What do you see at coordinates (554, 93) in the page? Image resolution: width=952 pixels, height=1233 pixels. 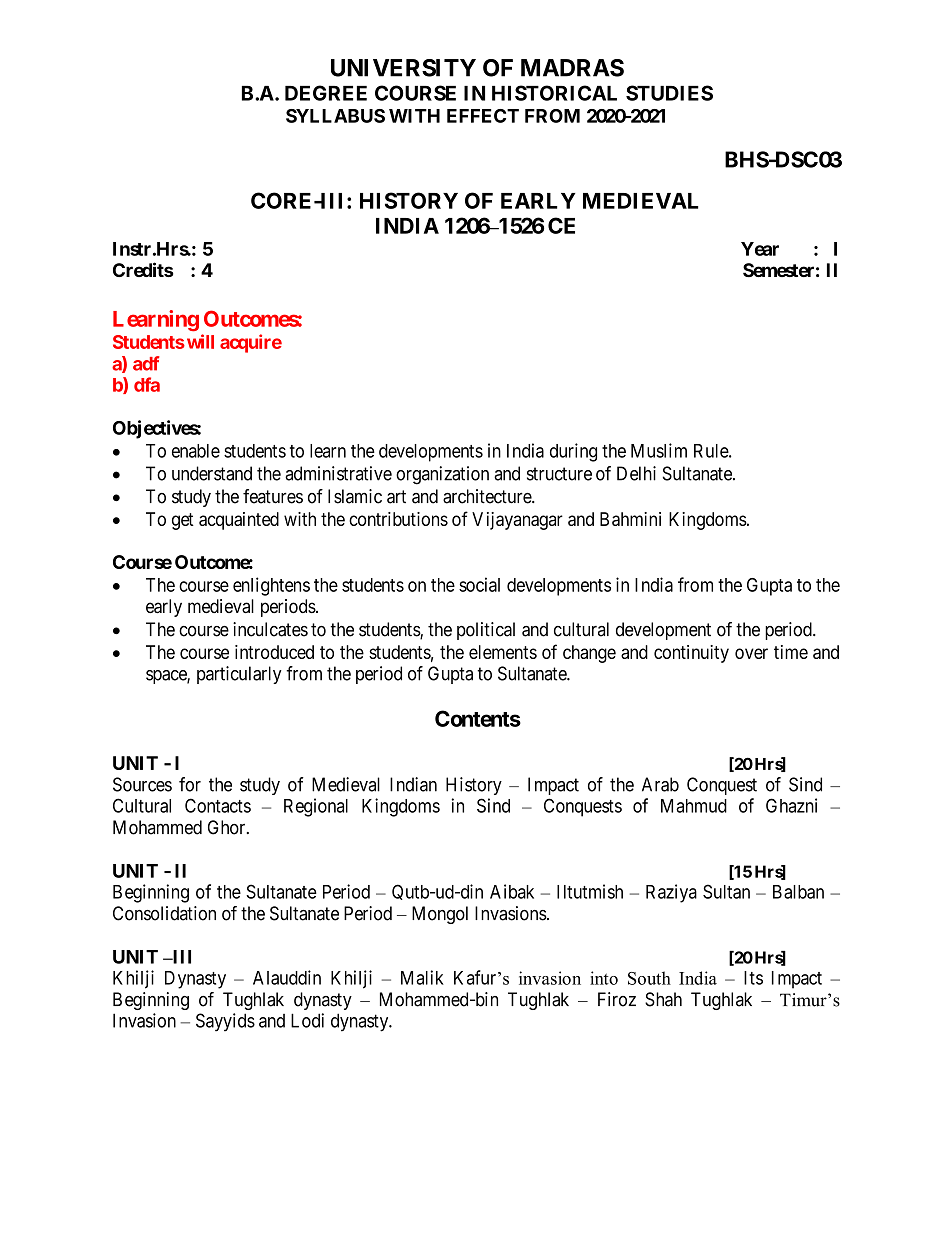 I see `HISTORICAL` at bounding box center [554, 93].
